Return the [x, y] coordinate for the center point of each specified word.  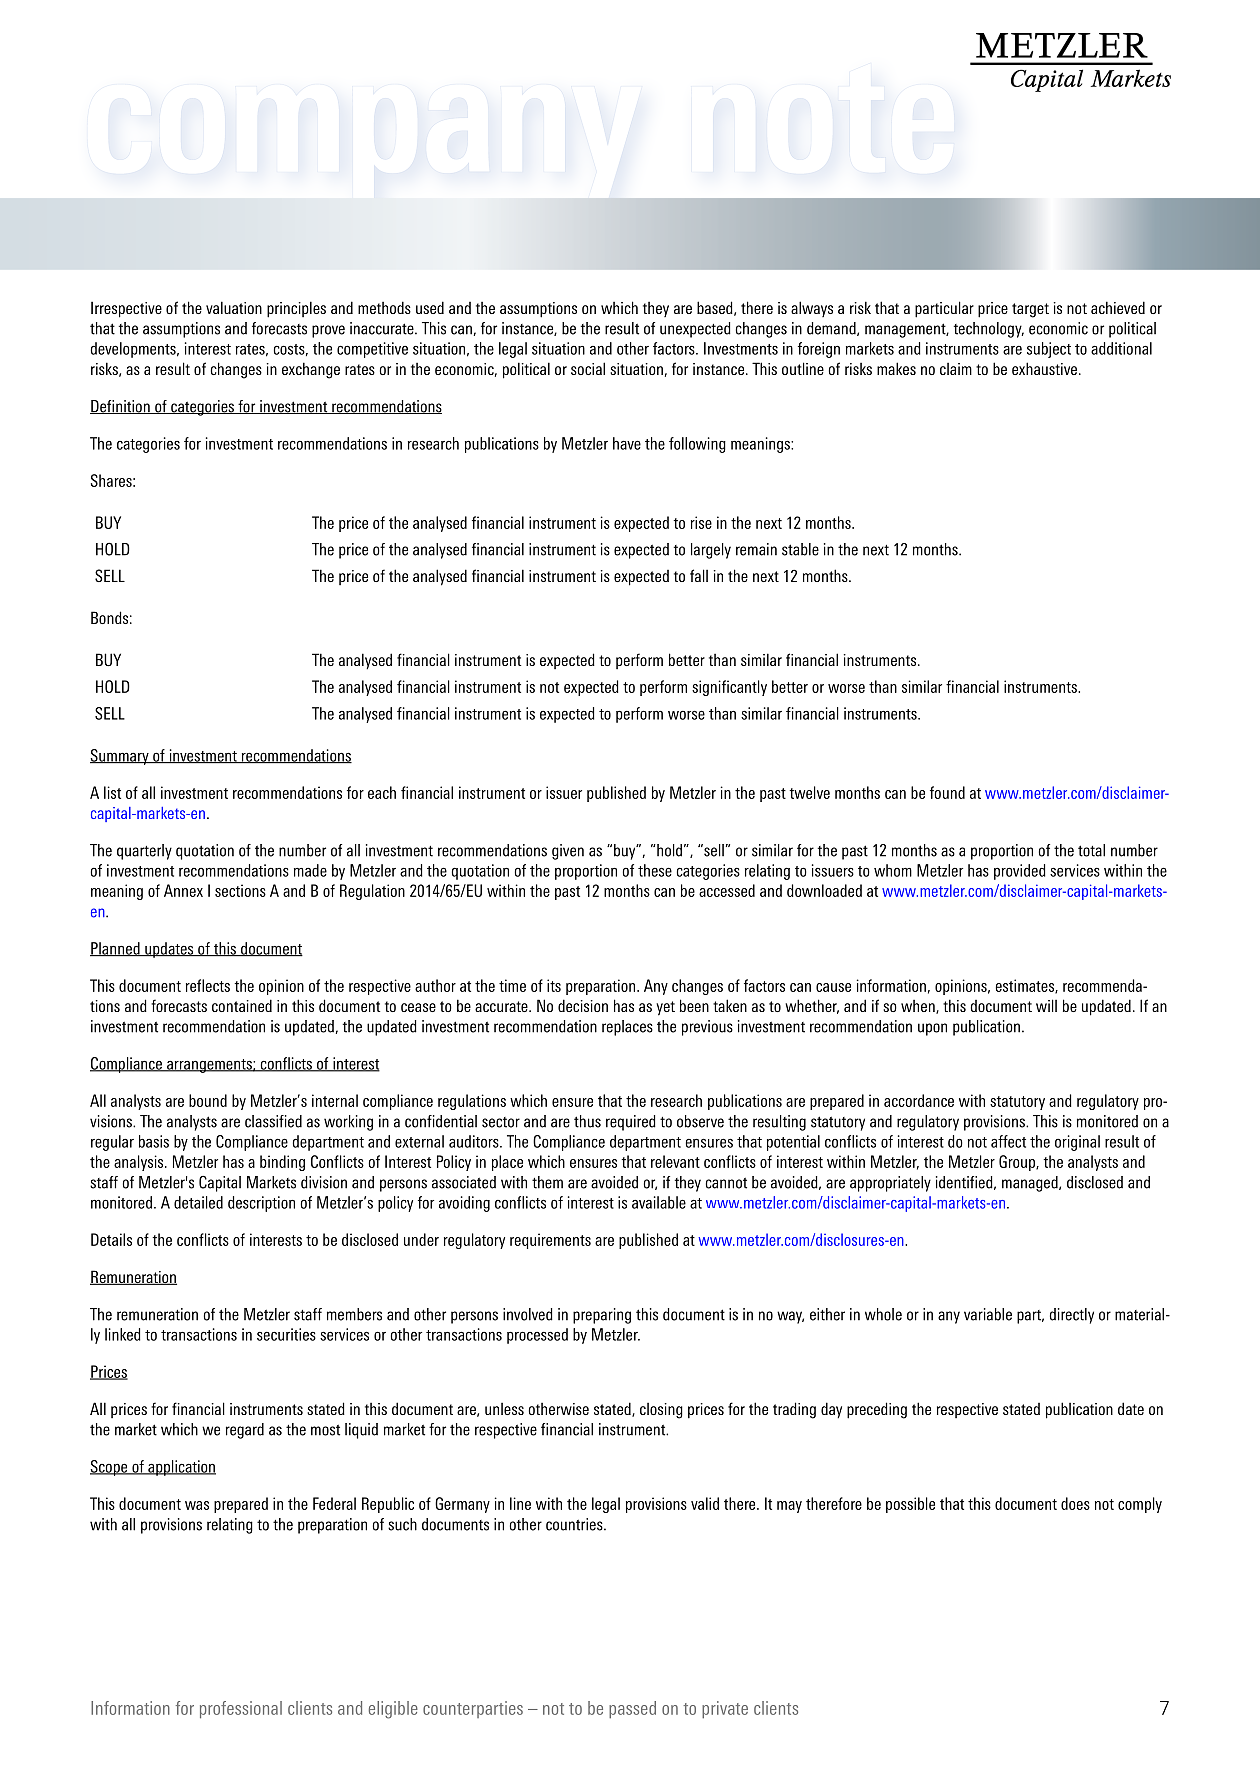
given [568, 852]
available [659, 1202]
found [947, 792]
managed [1031, 1184]
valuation [234, 307]
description [261, 1204]
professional [241, 1710]
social [588, 368]
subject [1049, 350]
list [112, 792]
